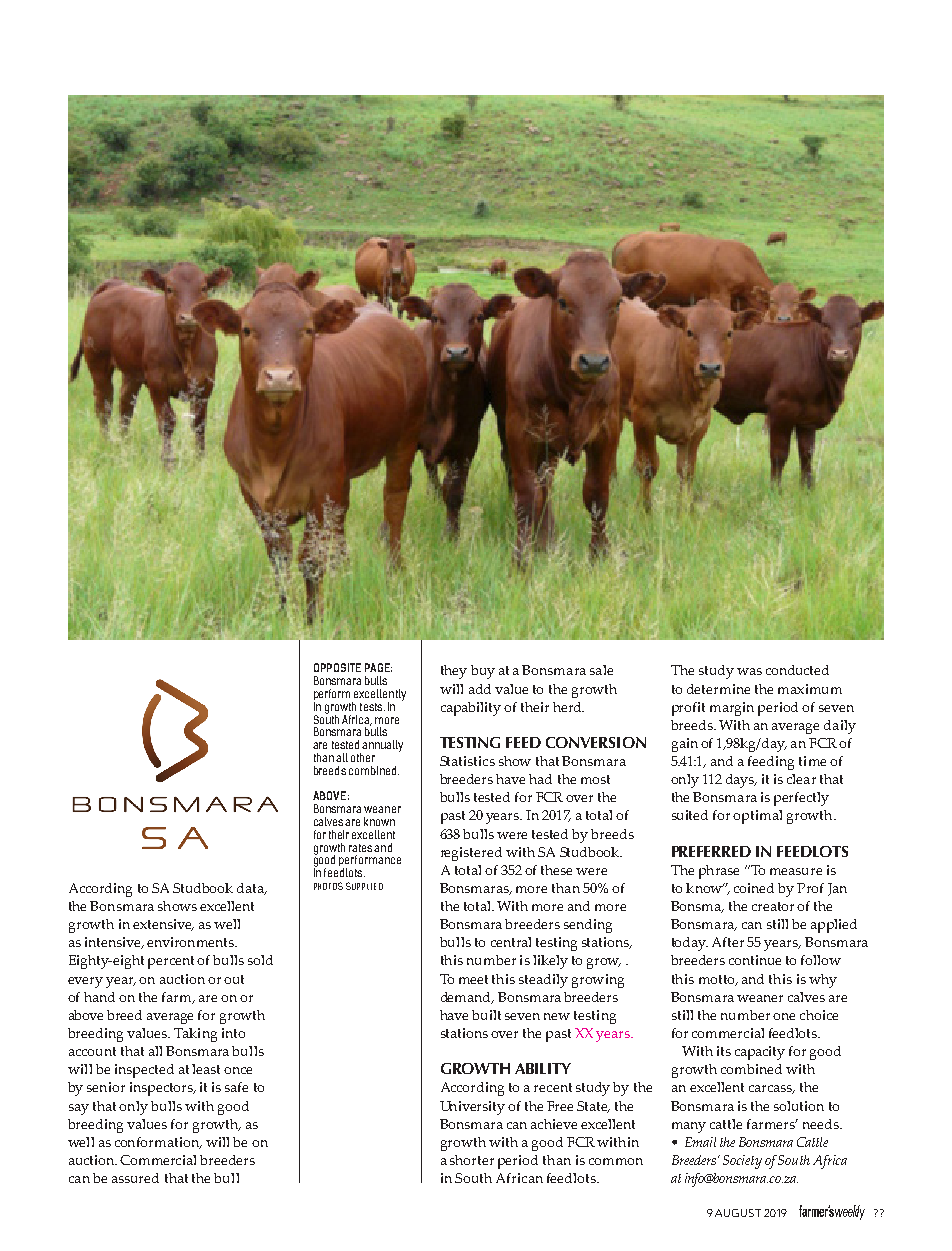 This screenshot has height=1251, width=952. I want to click on determine, so click(718, 689).
